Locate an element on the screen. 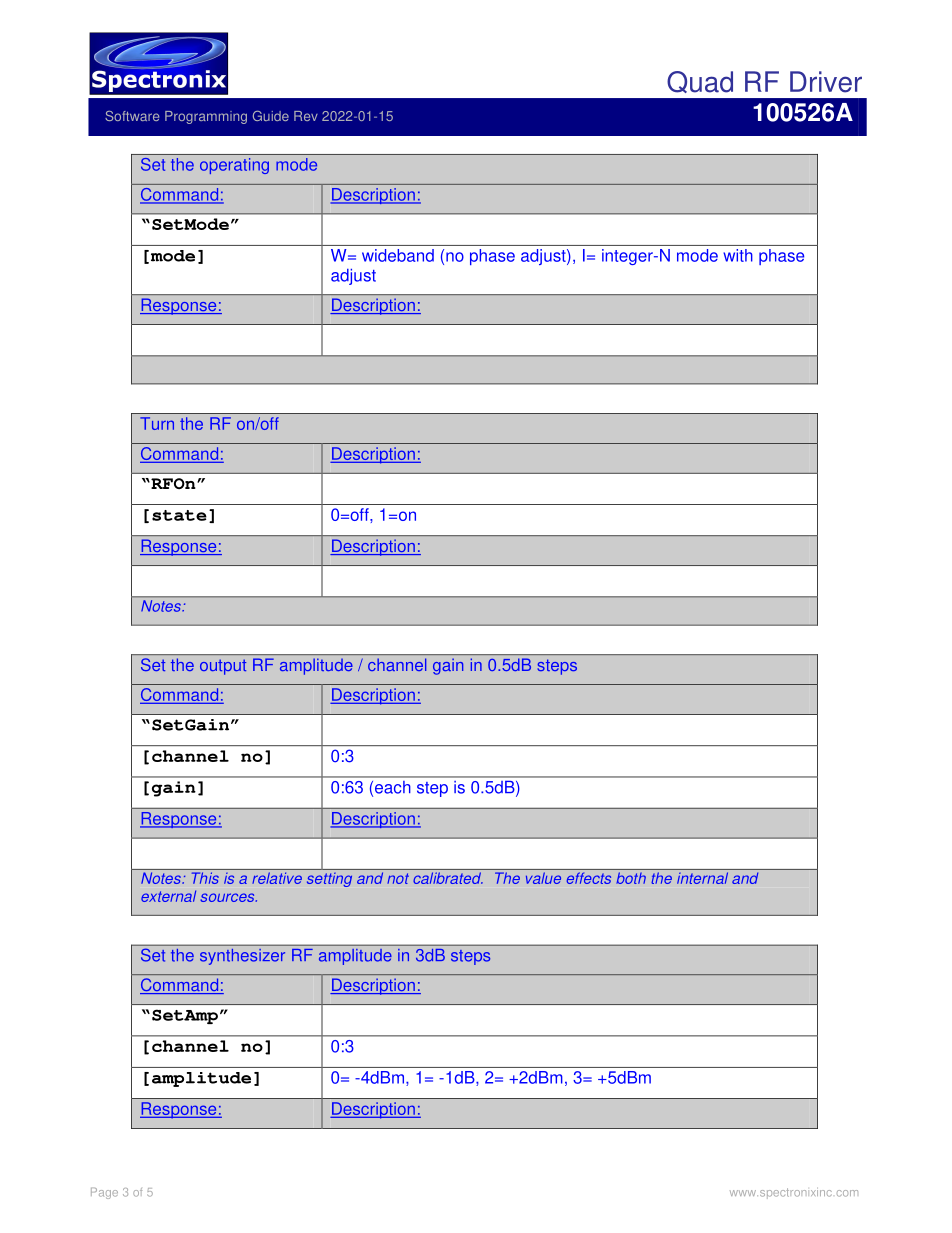 This screenshot has width=952, height=1233. both is located at coordinates (631, 878).
